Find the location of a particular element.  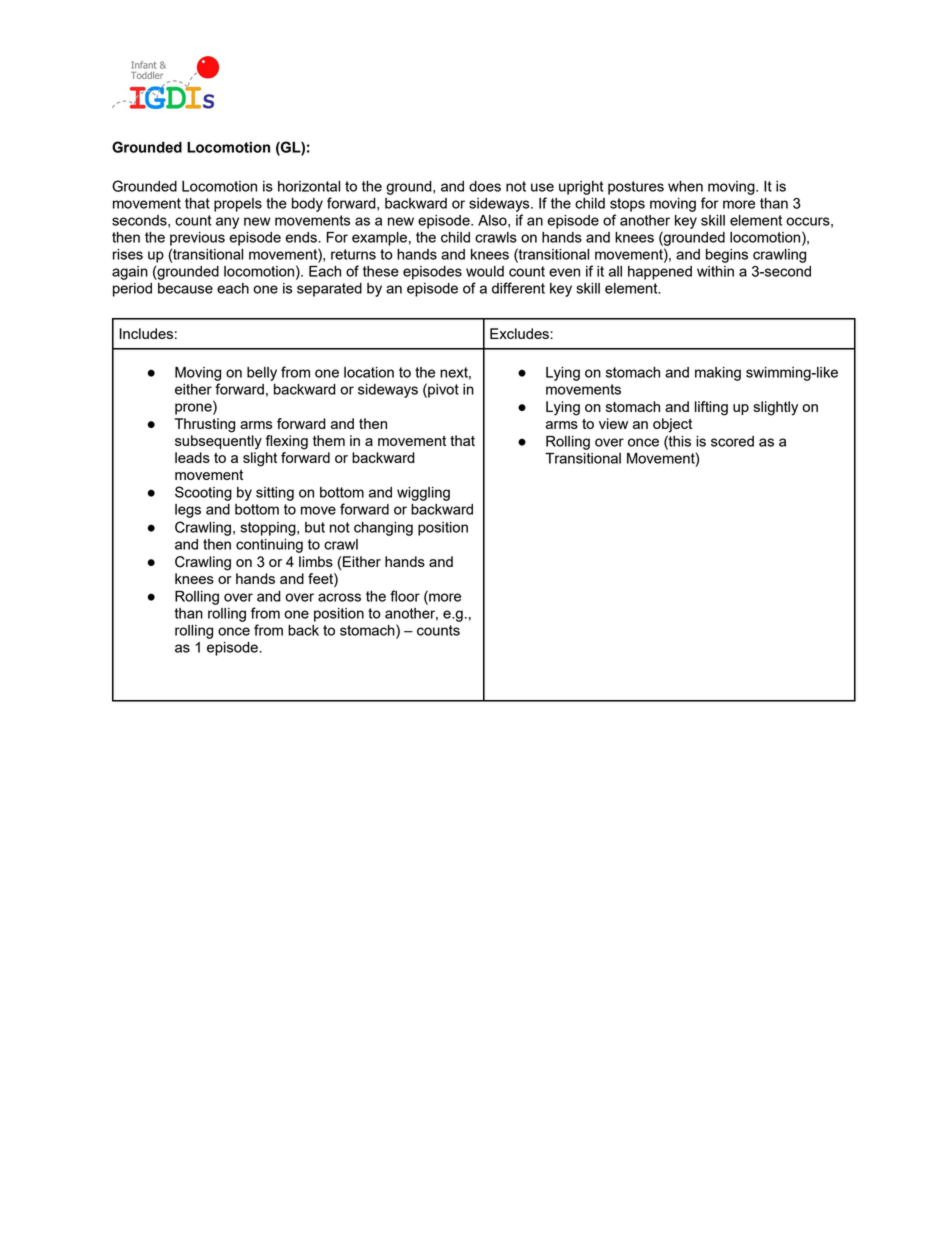

changing is located at coordinates (383, 529).
